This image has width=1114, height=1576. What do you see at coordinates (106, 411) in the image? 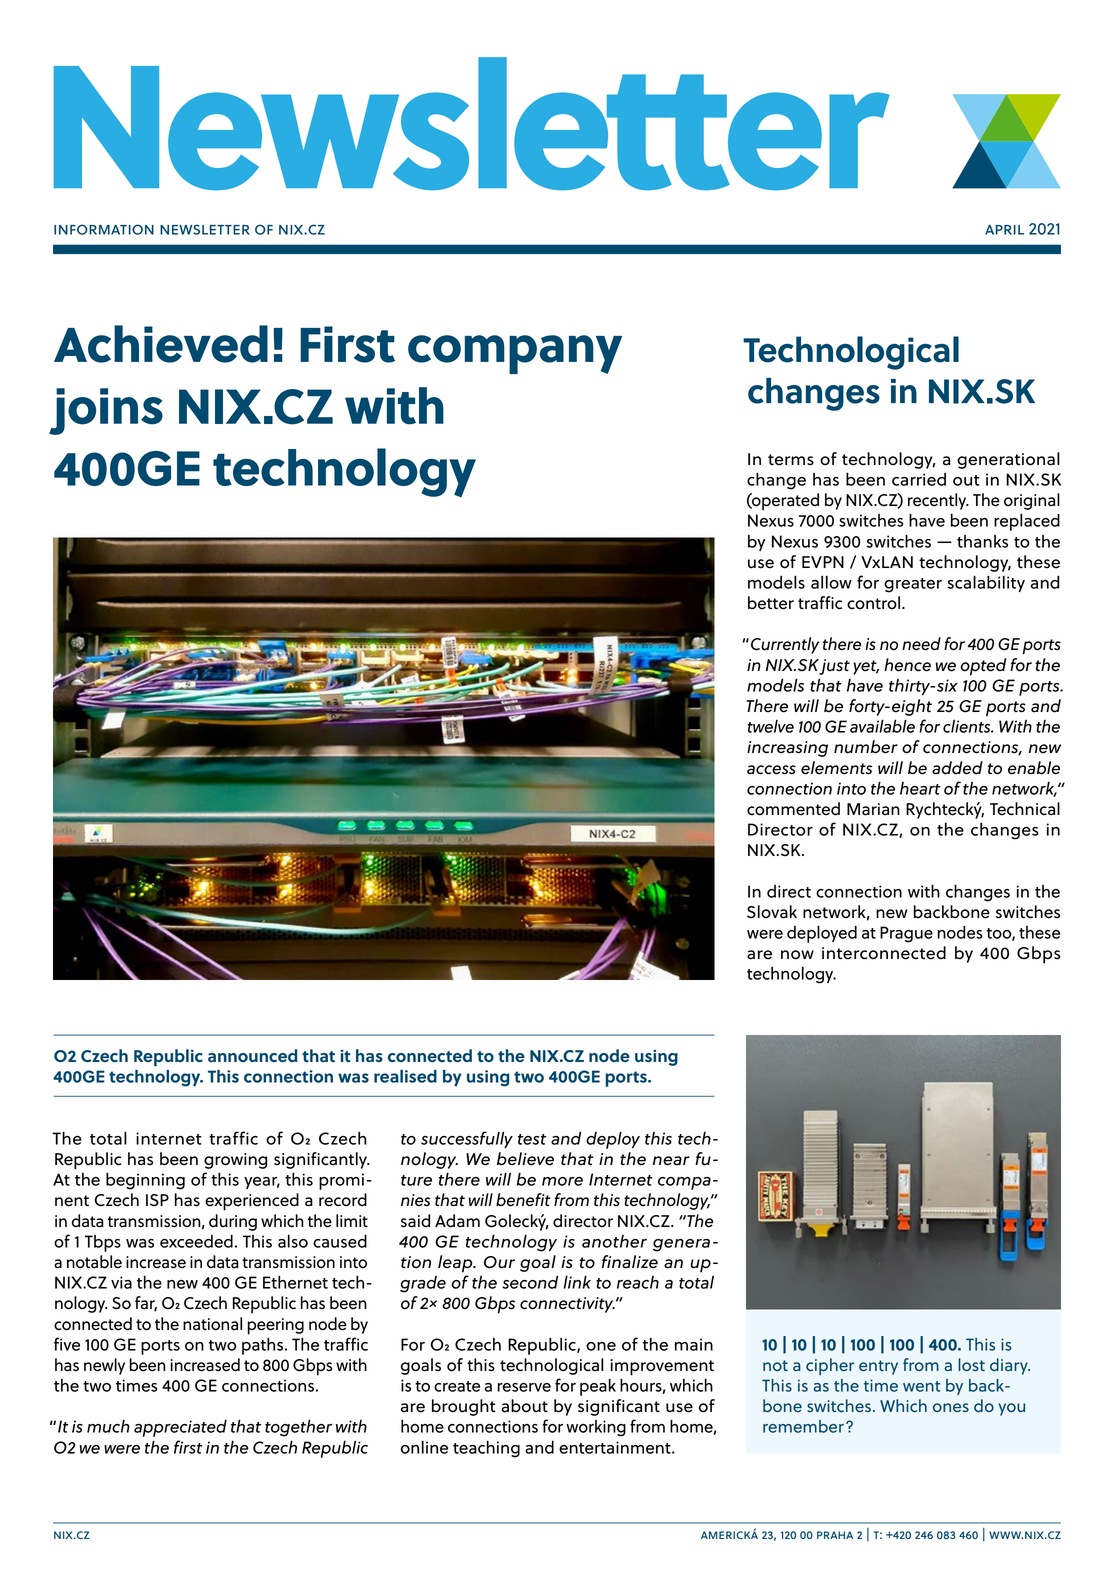
I see `joins` at bounding box center [106, 411].
